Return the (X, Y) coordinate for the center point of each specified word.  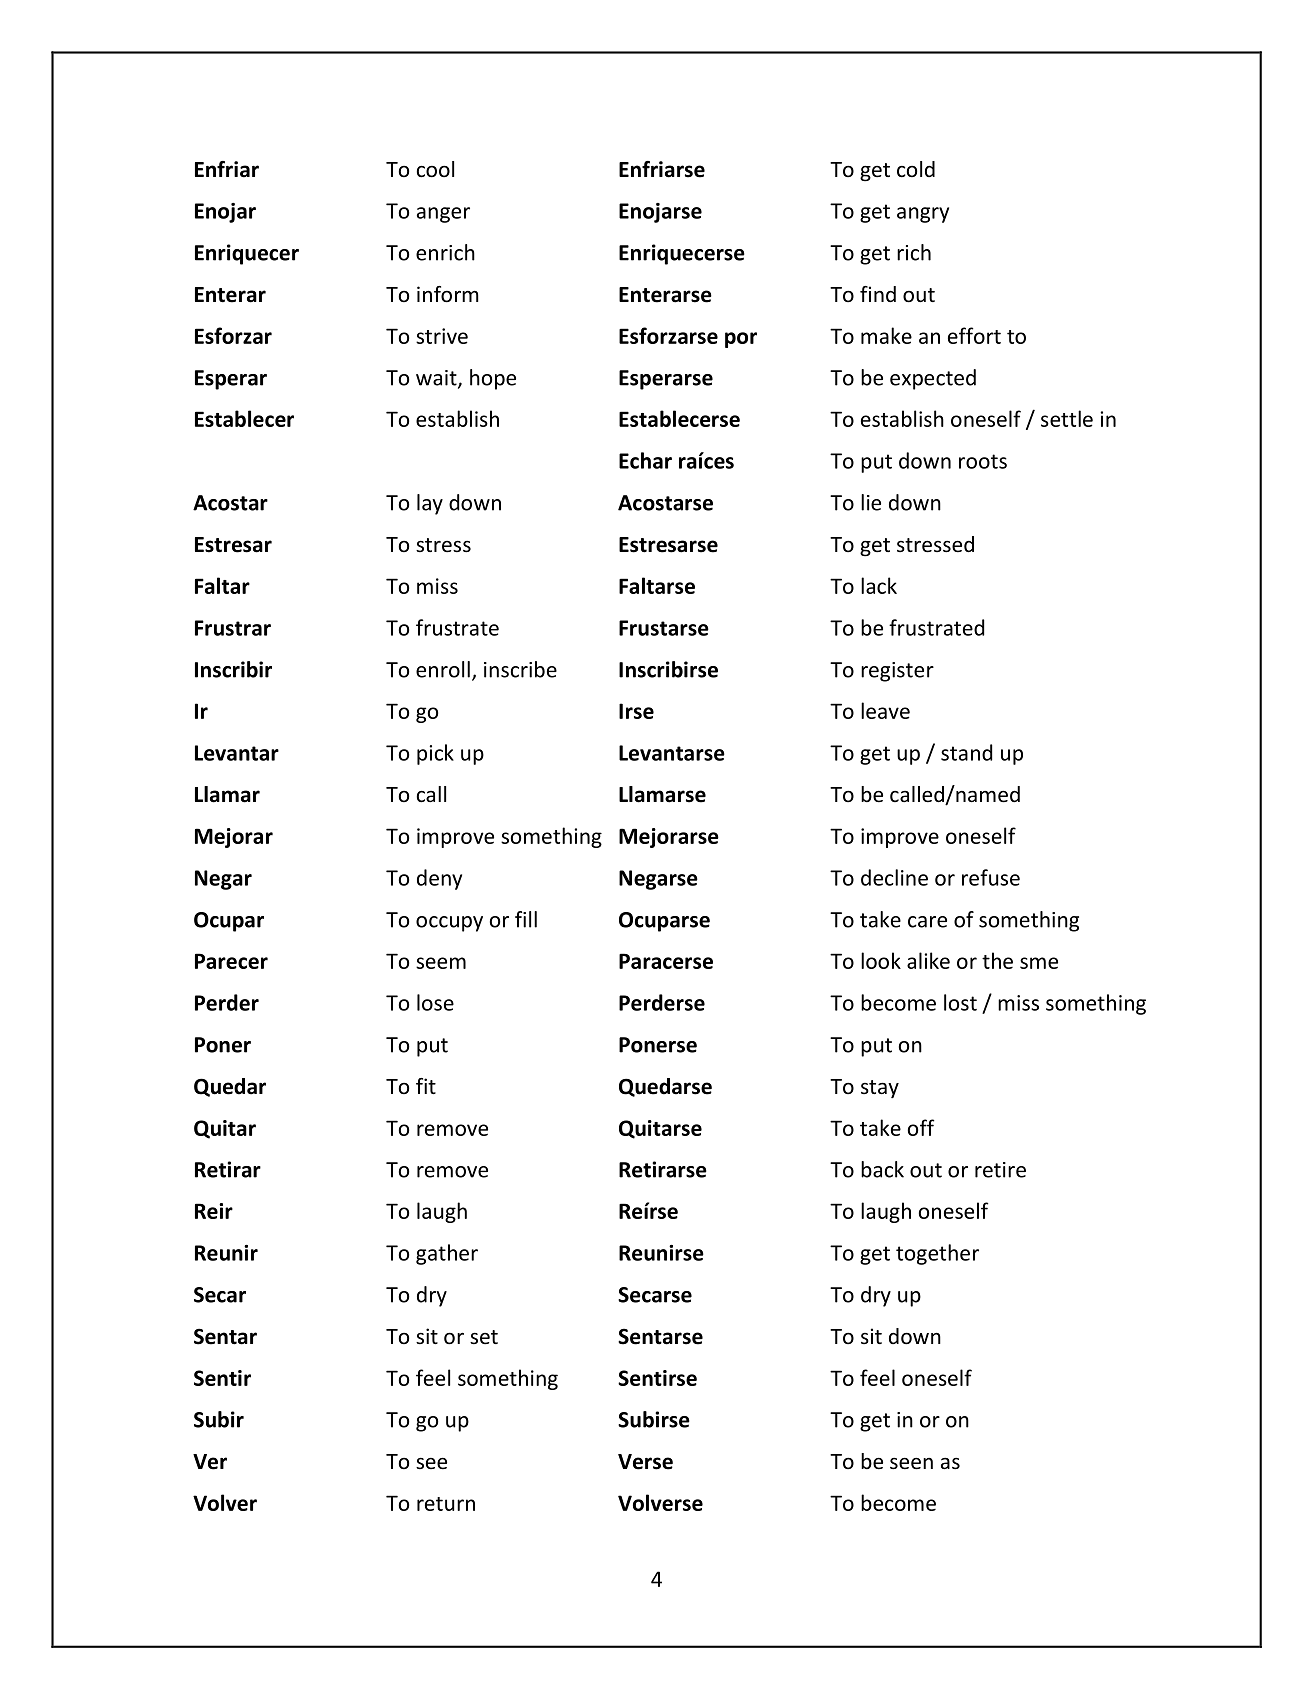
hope (493, 379)
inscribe (520, 669)
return (446, 1504)
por (741, 340)
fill (526, 919)
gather (447, 1254)
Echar (645, 460)
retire (1000, 1170)
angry (923, 215)
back (882, 1169)
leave (885, 710)
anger (443, 215)
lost (960, 1002)
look (881, 960)
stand (966, 752)
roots (983, 461)
